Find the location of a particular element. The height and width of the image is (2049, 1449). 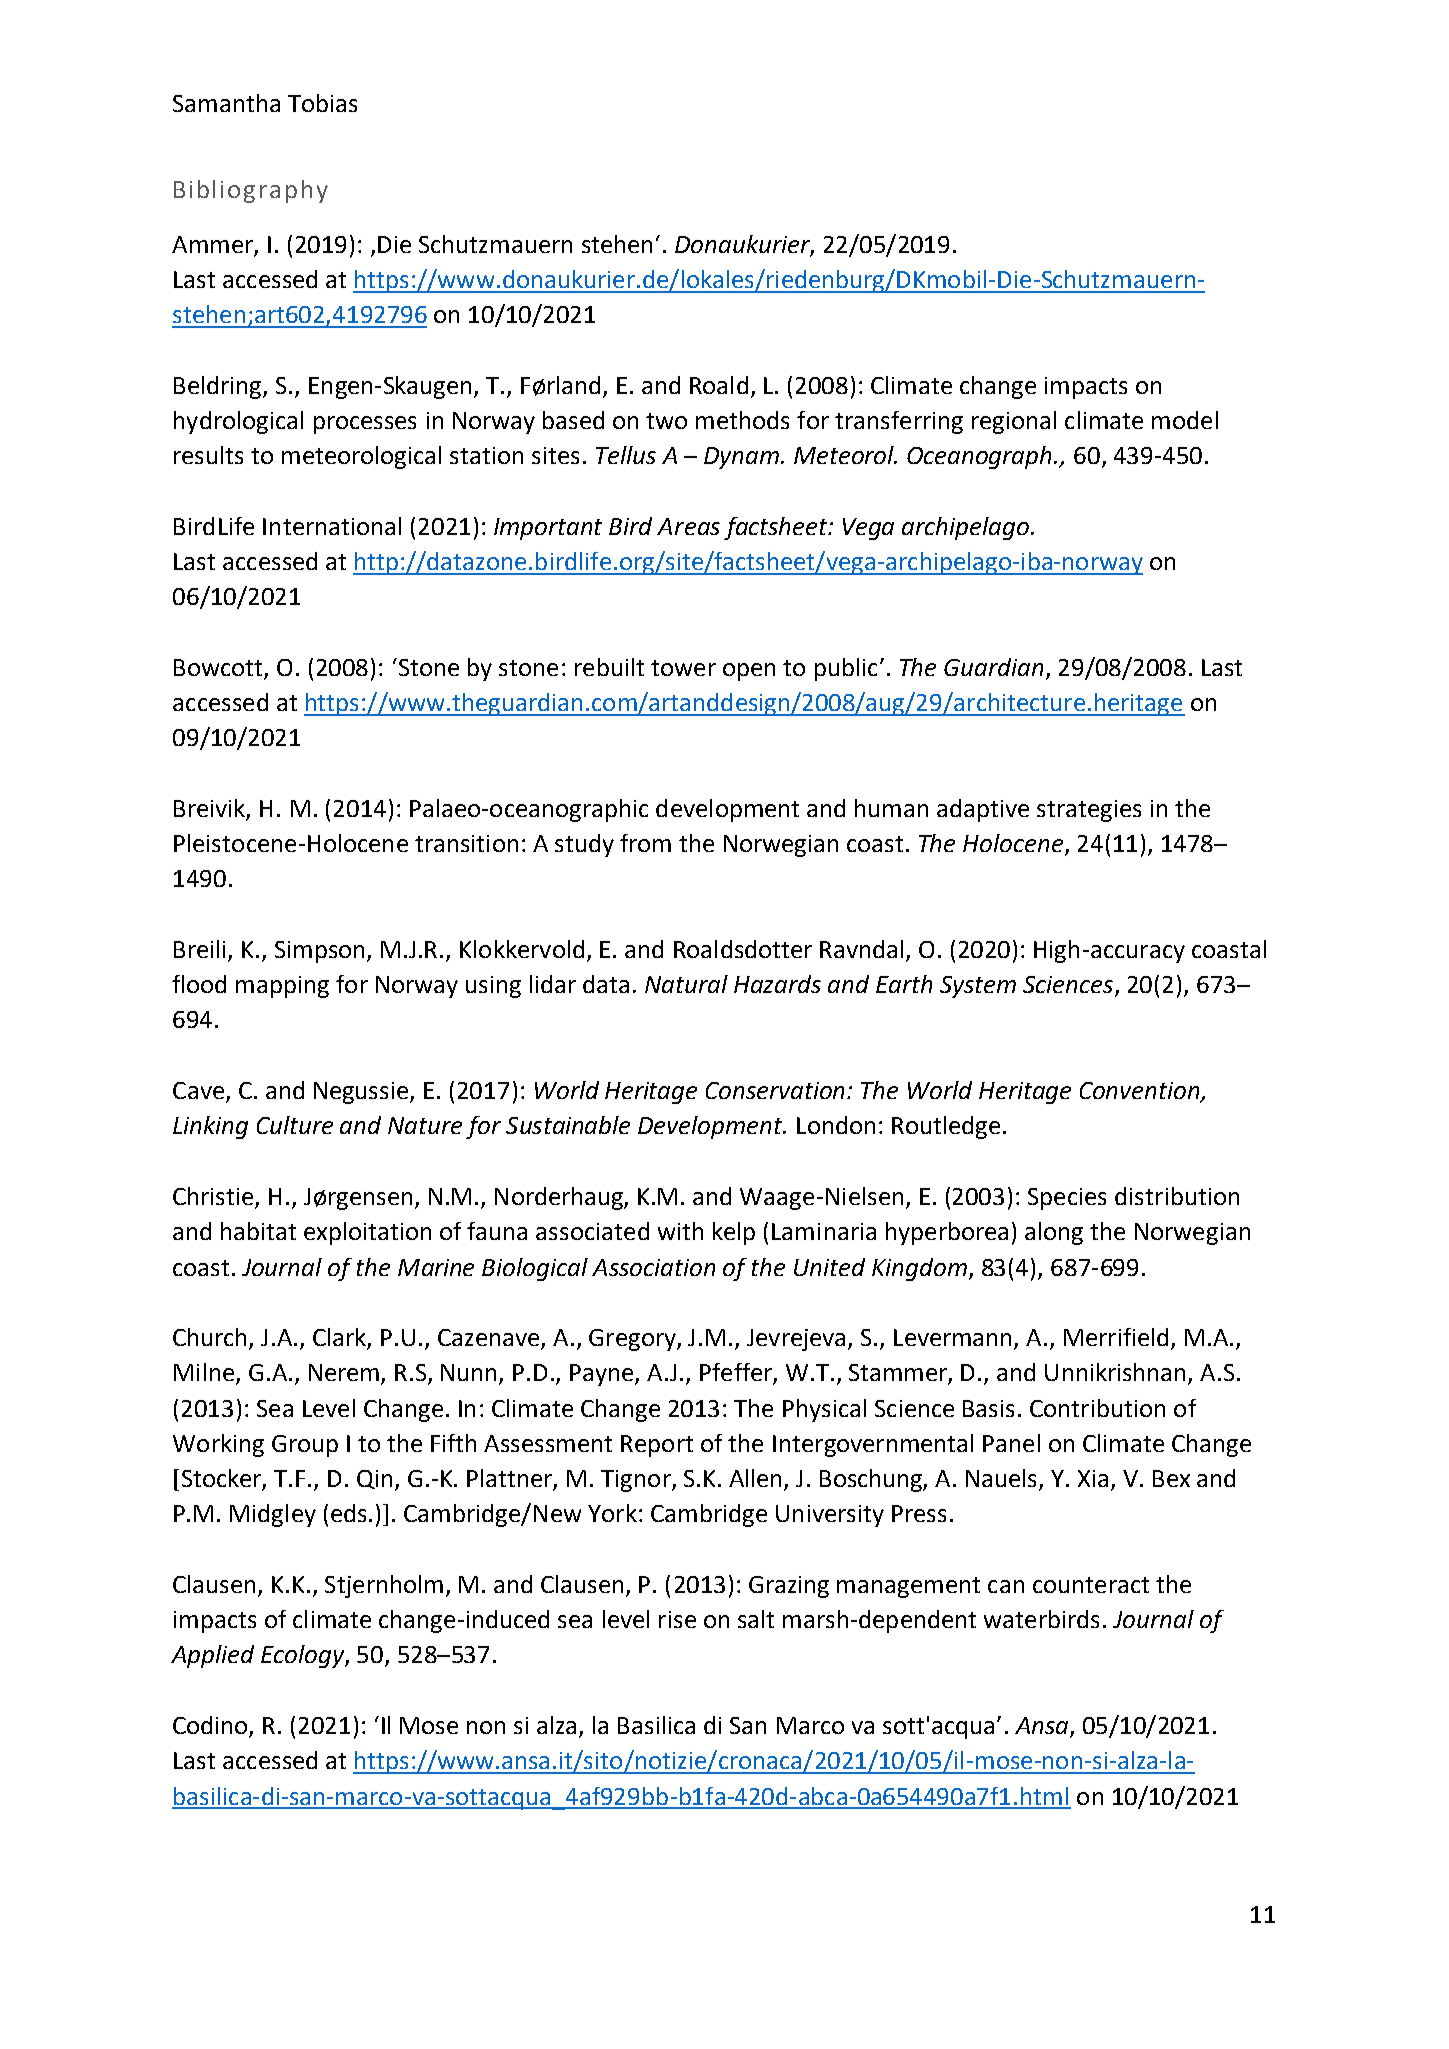

strategies is located at coordinates (1089, 811).
